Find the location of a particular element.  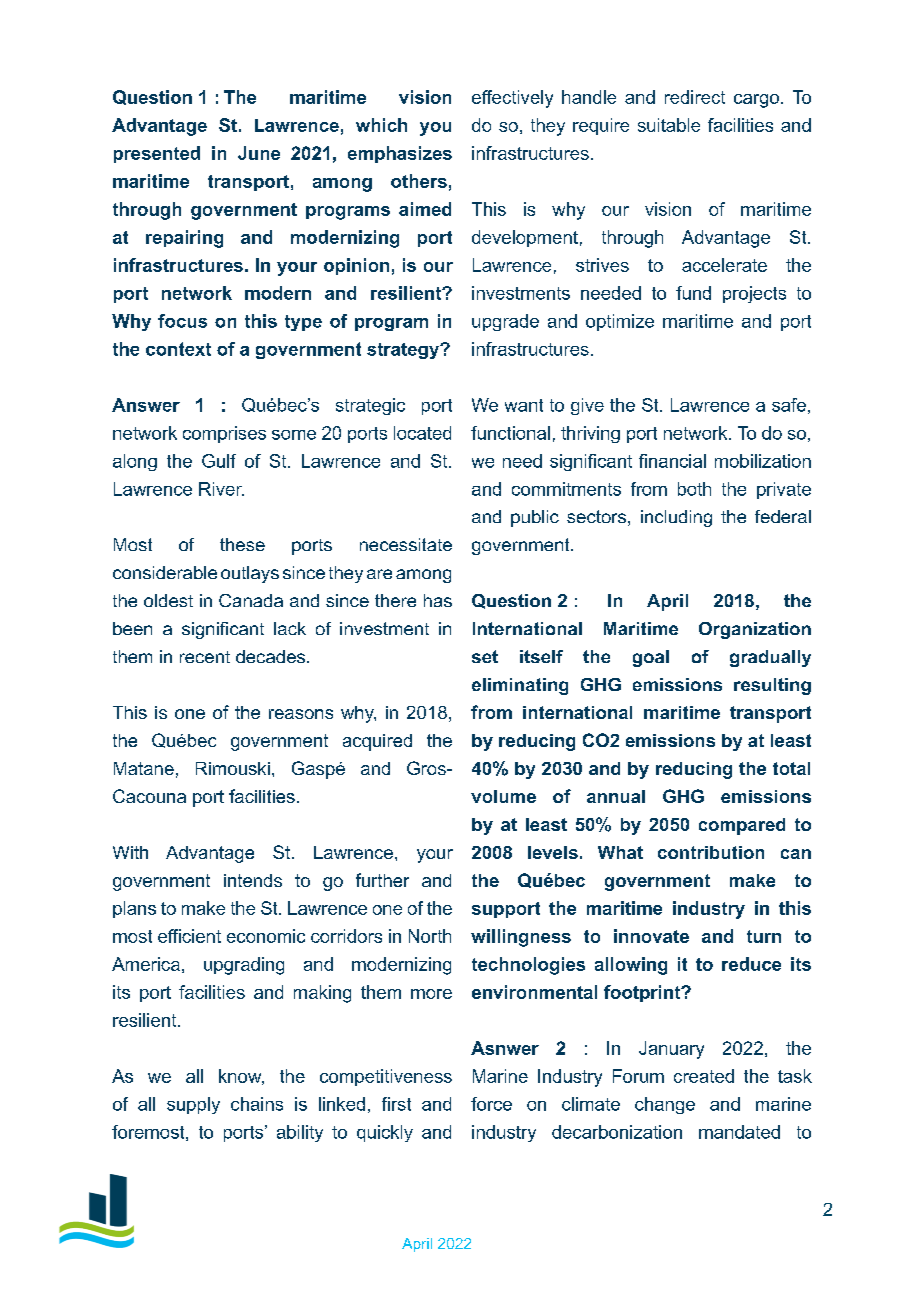

redirect is located at coordinates (695, 97).
